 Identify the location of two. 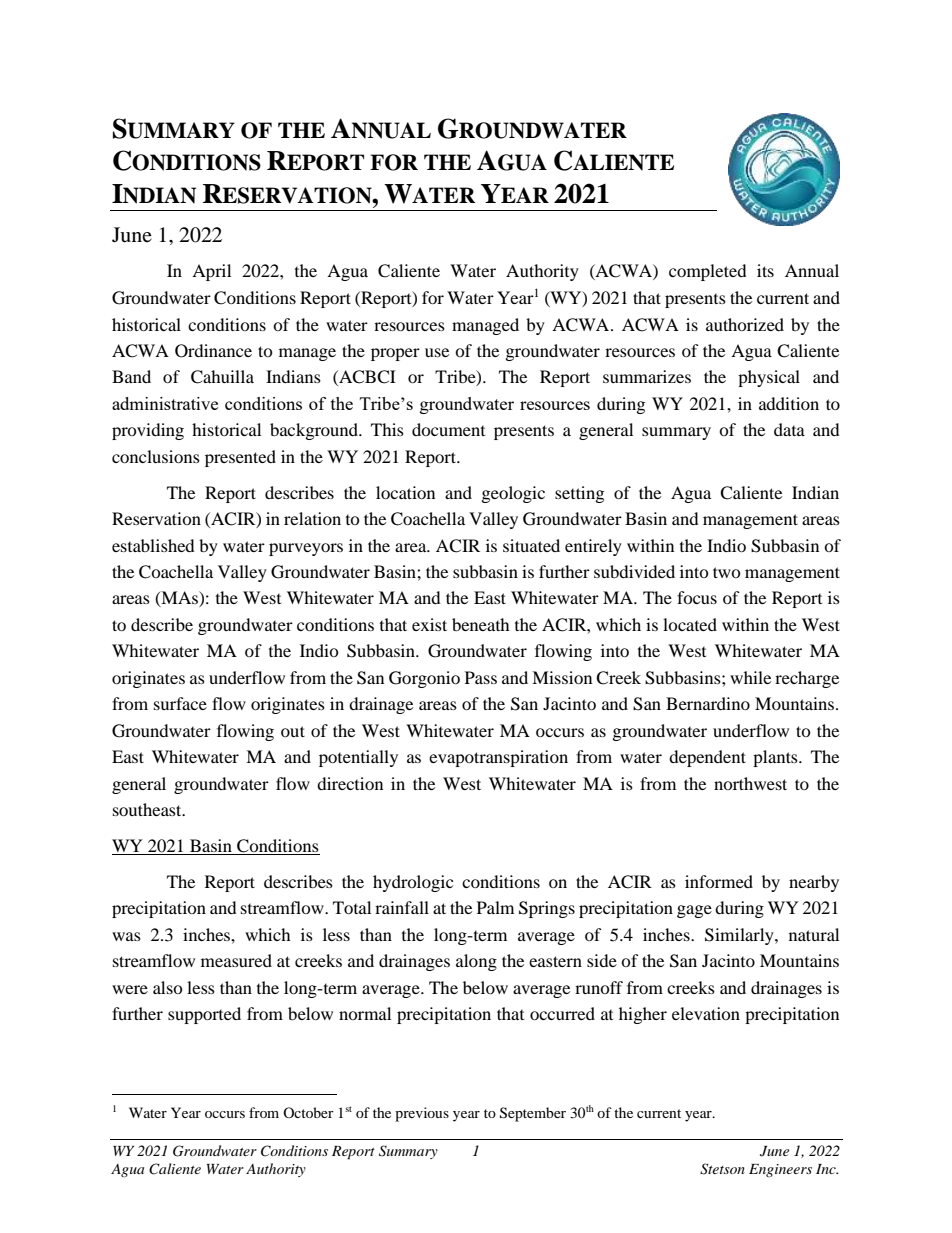
(727, 572).
